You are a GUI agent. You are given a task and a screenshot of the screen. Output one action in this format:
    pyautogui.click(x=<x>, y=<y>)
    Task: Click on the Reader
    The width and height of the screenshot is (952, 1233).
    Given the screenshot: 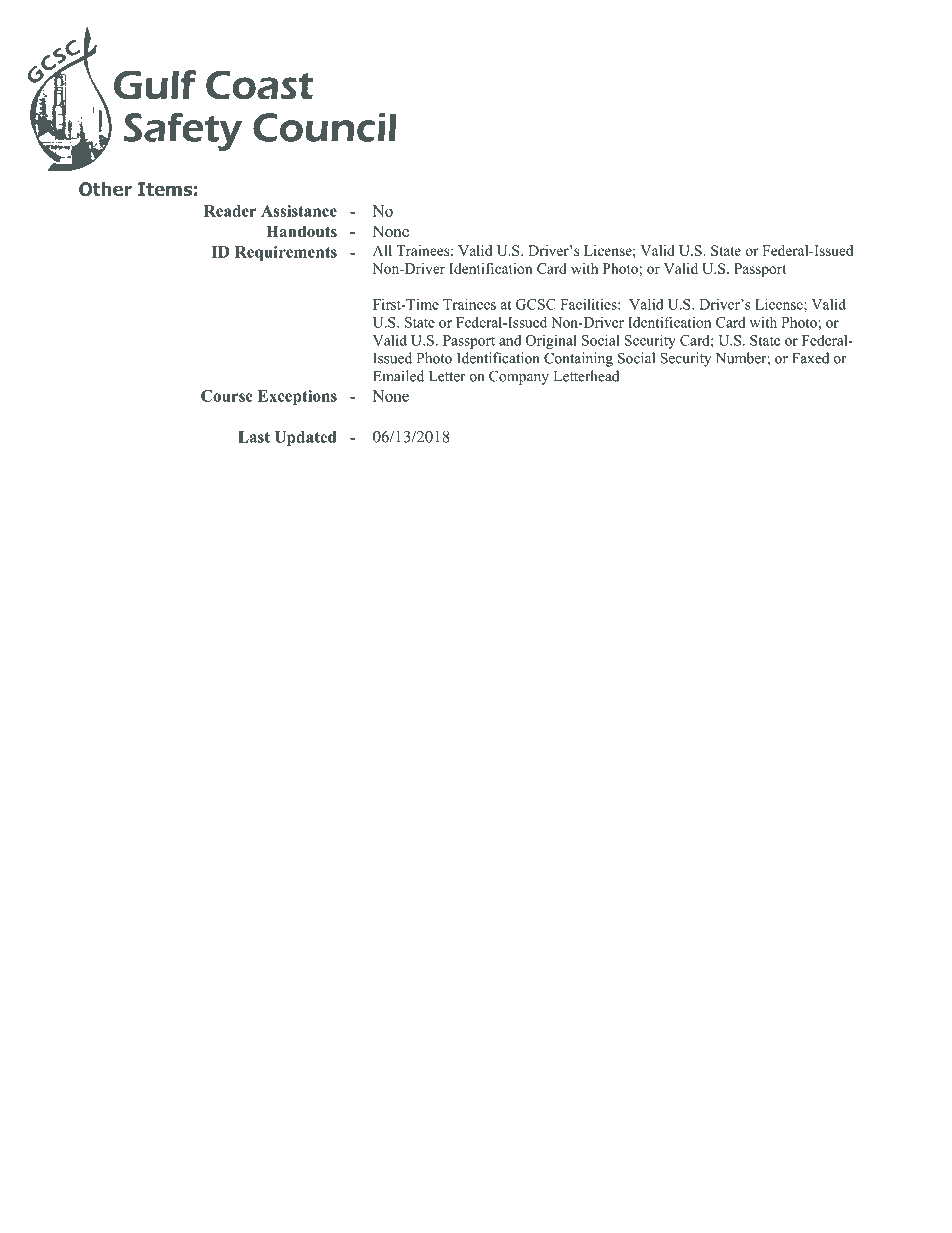 What is the action you would take?
    pyautogui.click(x=230, y=211)
